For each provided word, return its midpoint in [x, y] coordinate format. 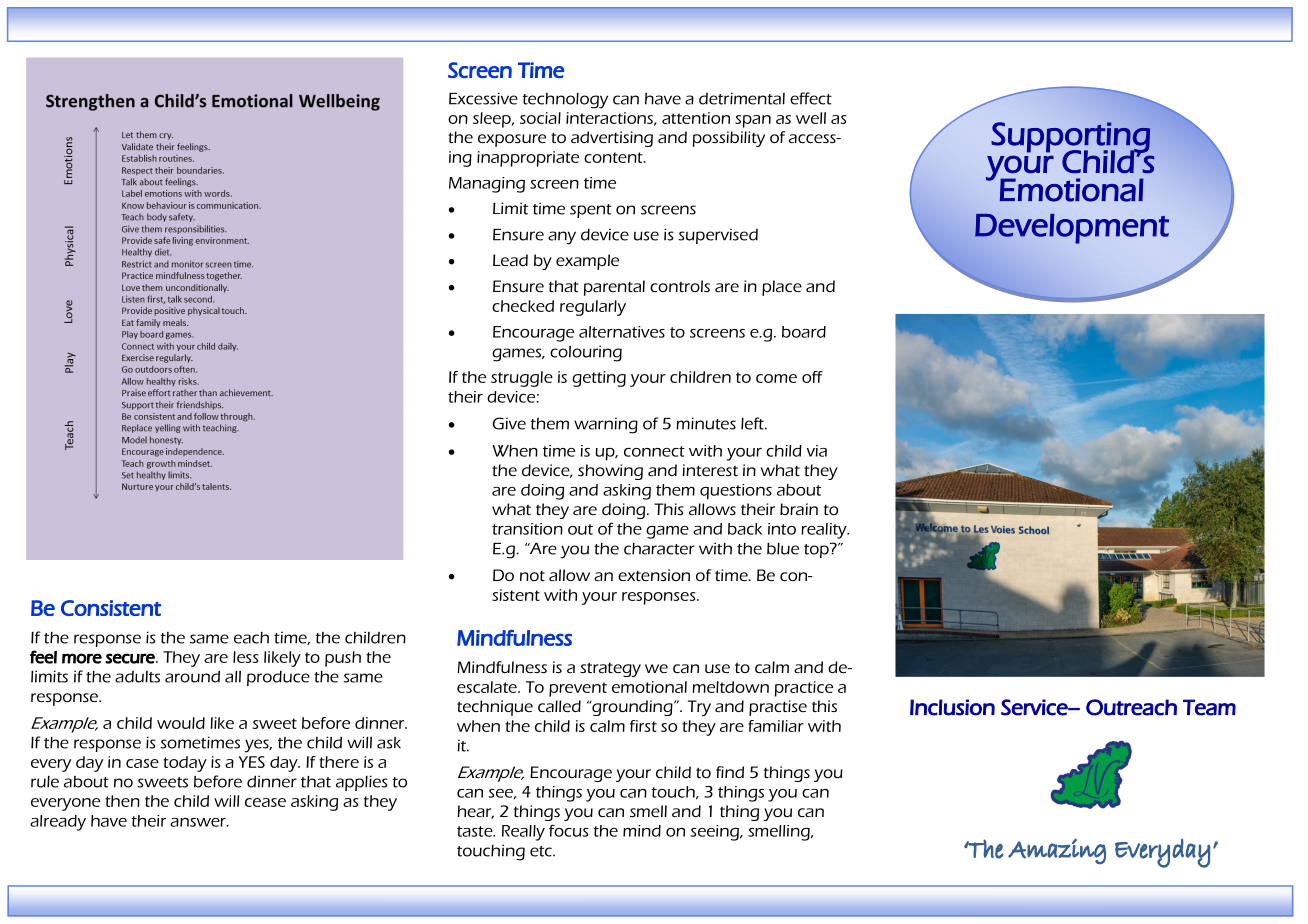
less [245, 657]
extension [654, 575]
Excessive [483, 98]
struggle [522, 379]
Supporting [1070, 138]
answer [199, 822]
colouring [586, 353]
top [817, 550]
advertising [612, 139]
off [812, 377]
